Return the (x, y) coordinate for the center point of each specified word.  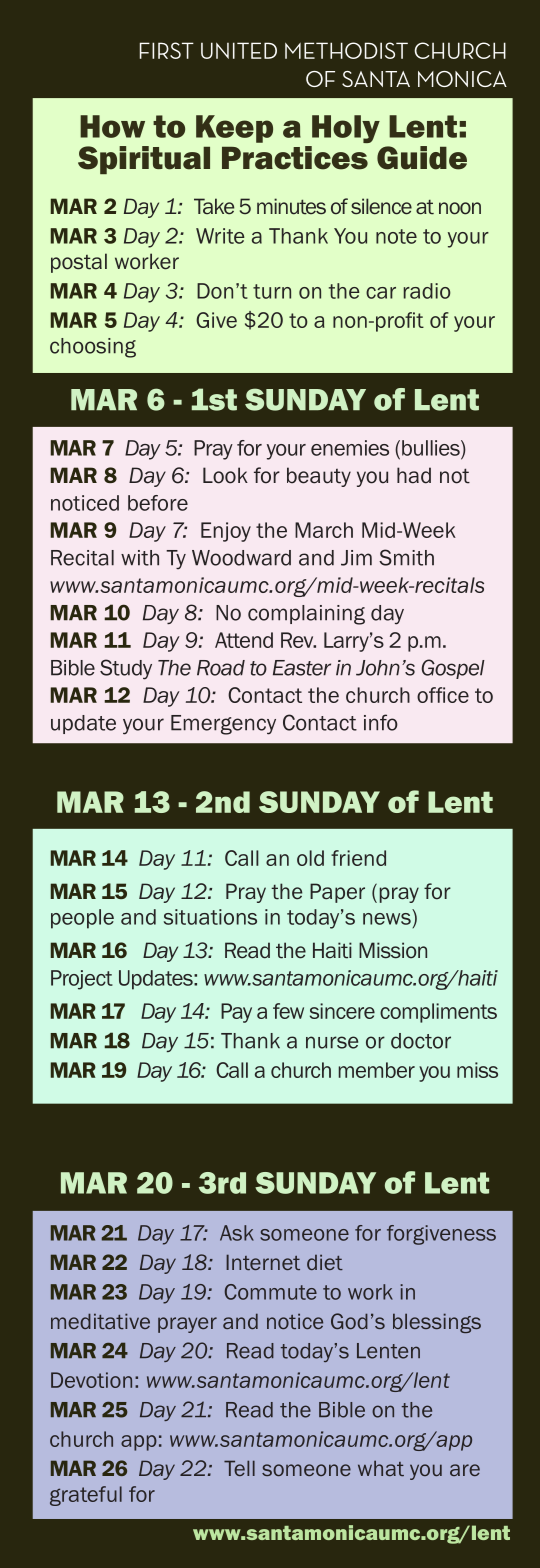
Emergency (223, 725)
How (112, 126)
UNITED (239, 50)
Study (126, 669)
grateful (86, 1496)
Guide (422, 158)
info (381, 722)
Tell (239, 1468)
